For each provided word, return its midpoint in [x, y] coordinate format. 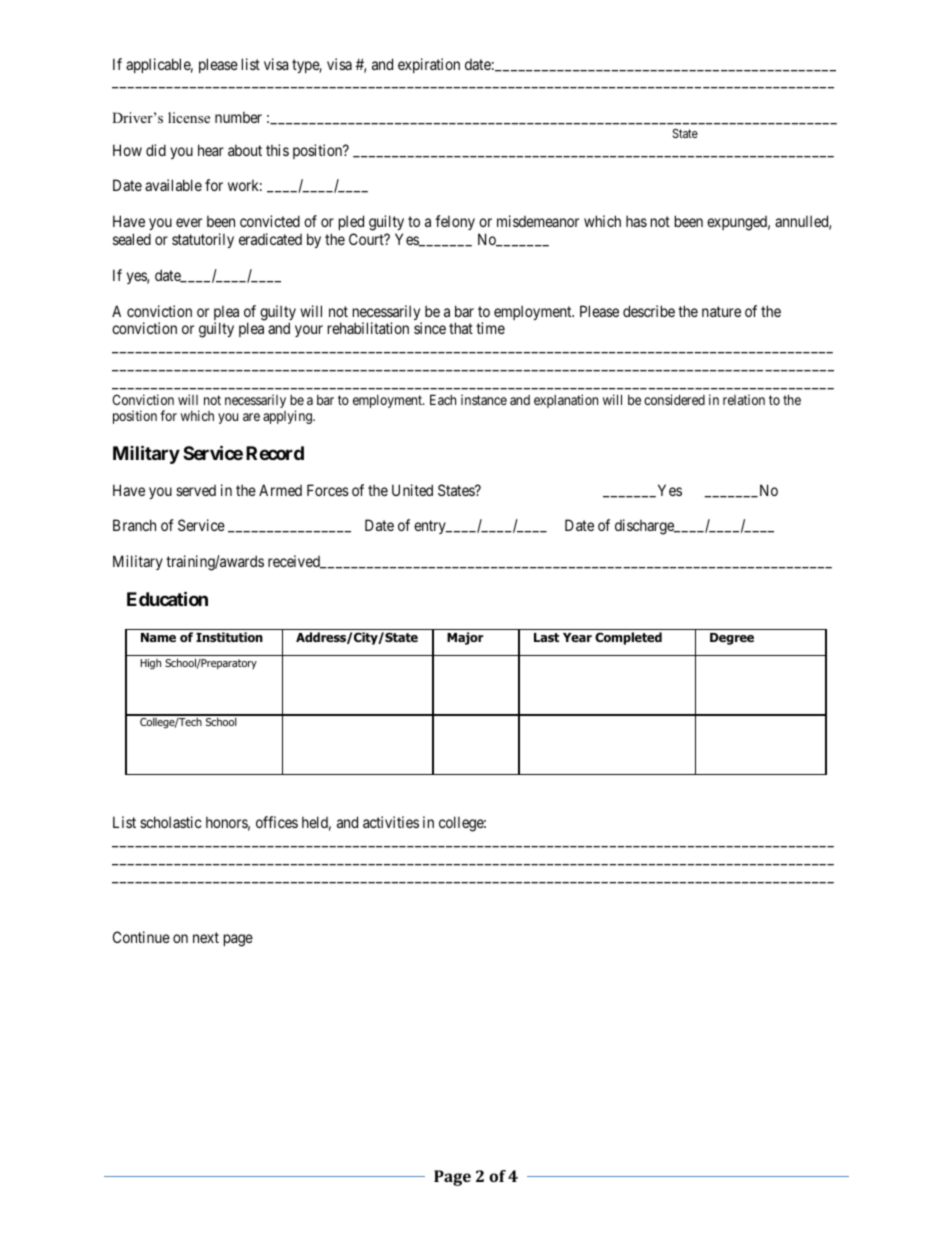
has [636, 221]
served [196, 490]
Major [465, 638]
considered [674, 399]
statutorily [203, 240]
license [189, 117]
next [206, 937]
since [430, 328]
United [412, 490]
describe [649, 311]
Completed [628, 638]
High [150, 664]
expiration [429, 65]
